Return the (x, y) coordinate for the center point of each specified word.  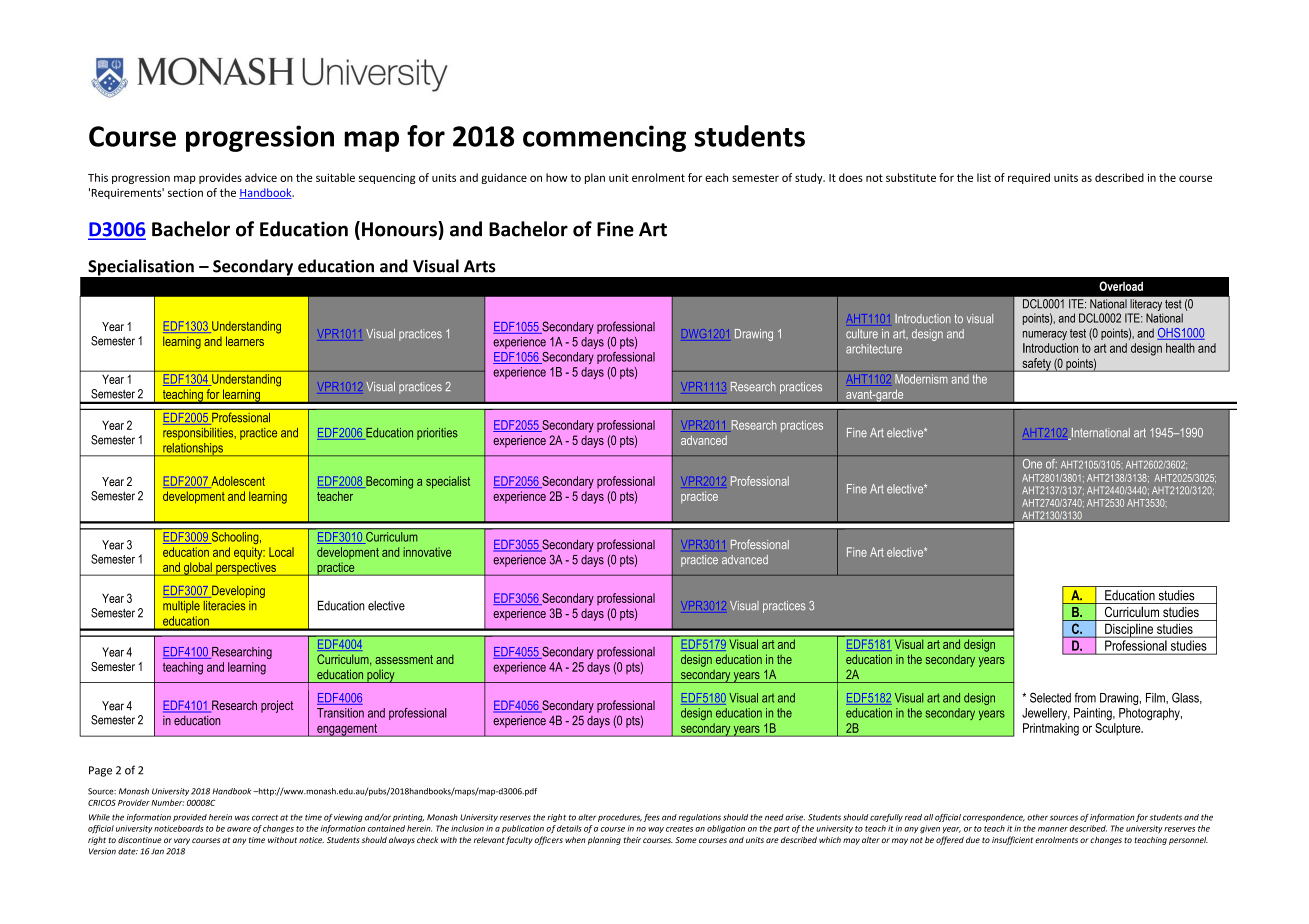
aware (239, 829)
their (632, 840)
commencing (604, 138)
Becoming (388, 482)
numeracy (1045, 335)
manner (1053, 829)
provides (220, 178)
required (1029, 178)
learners (245, 341)
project (277, 706)
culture (862, 334)
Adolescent (237, 482)
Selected (1050, 697)
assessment (404, 659)
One (1032, 464)
